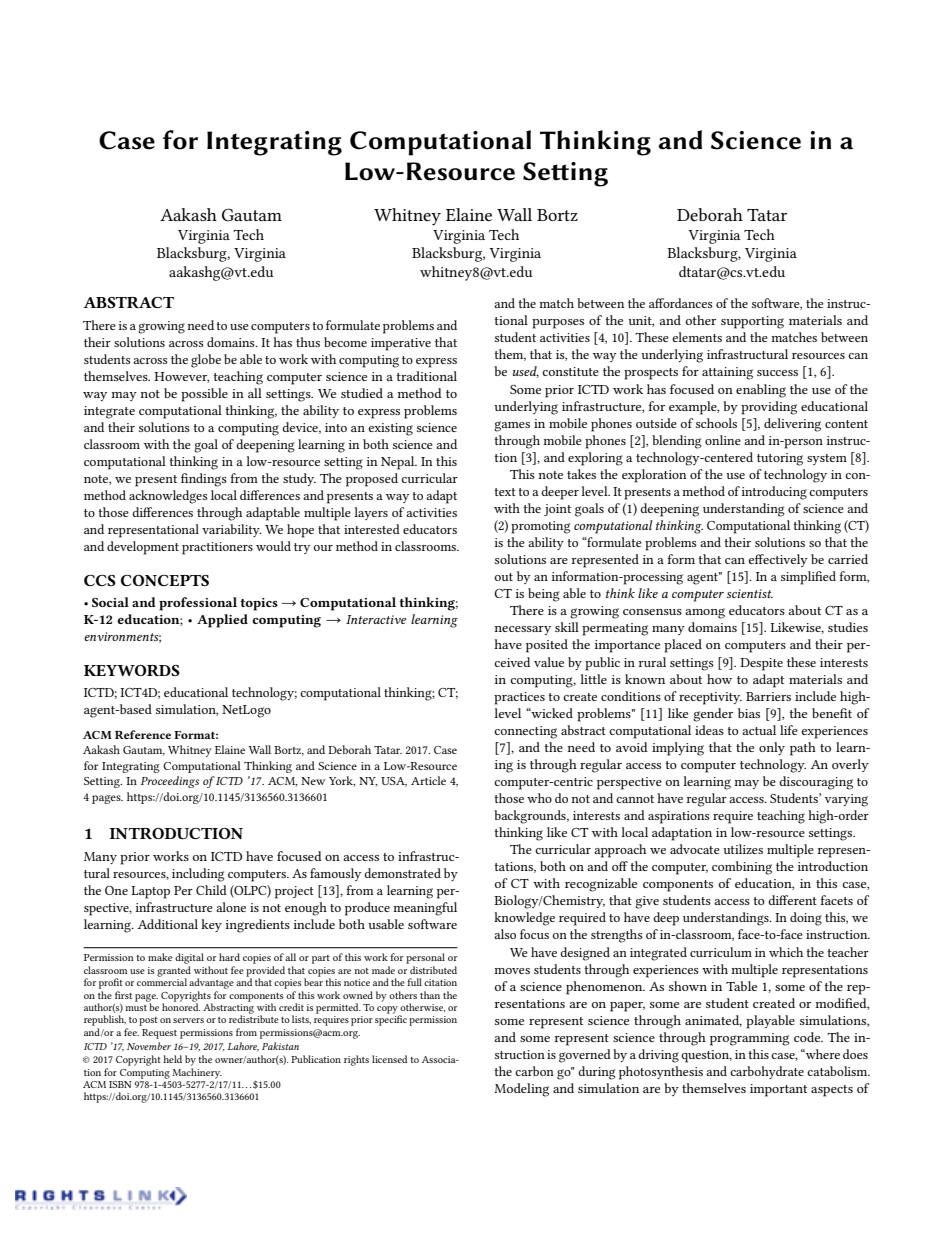 The height and width of the screenshot is (1233, 952). What do you see at coordinates (172, 1059) in the screenshot?
I see `held` at bounding box center [172, 1059].
